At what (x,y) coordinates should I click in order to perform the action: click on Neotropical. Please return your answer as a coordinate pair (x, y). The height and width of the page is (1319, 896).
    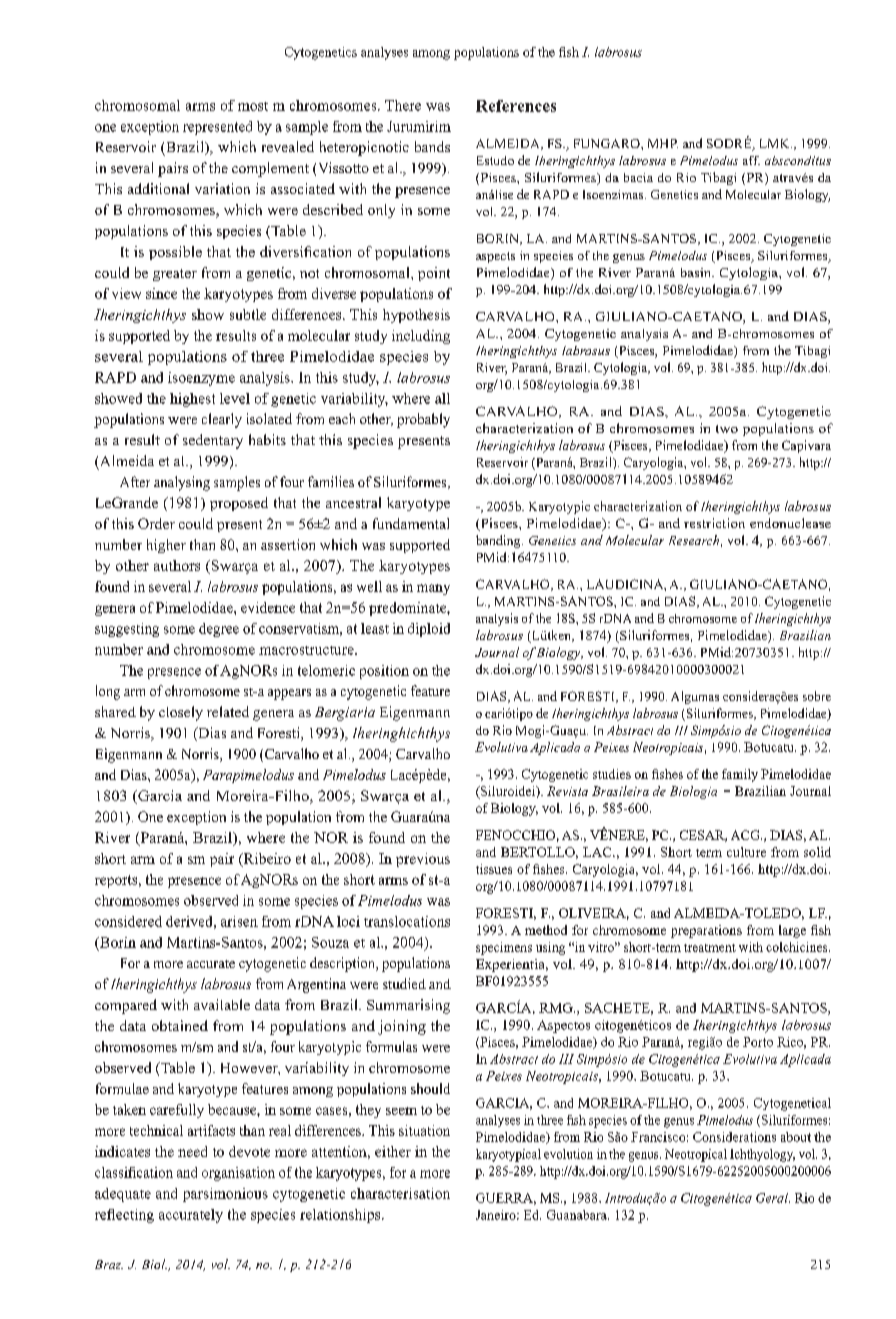
    Looking at the image, I should click on (696, 1155).
